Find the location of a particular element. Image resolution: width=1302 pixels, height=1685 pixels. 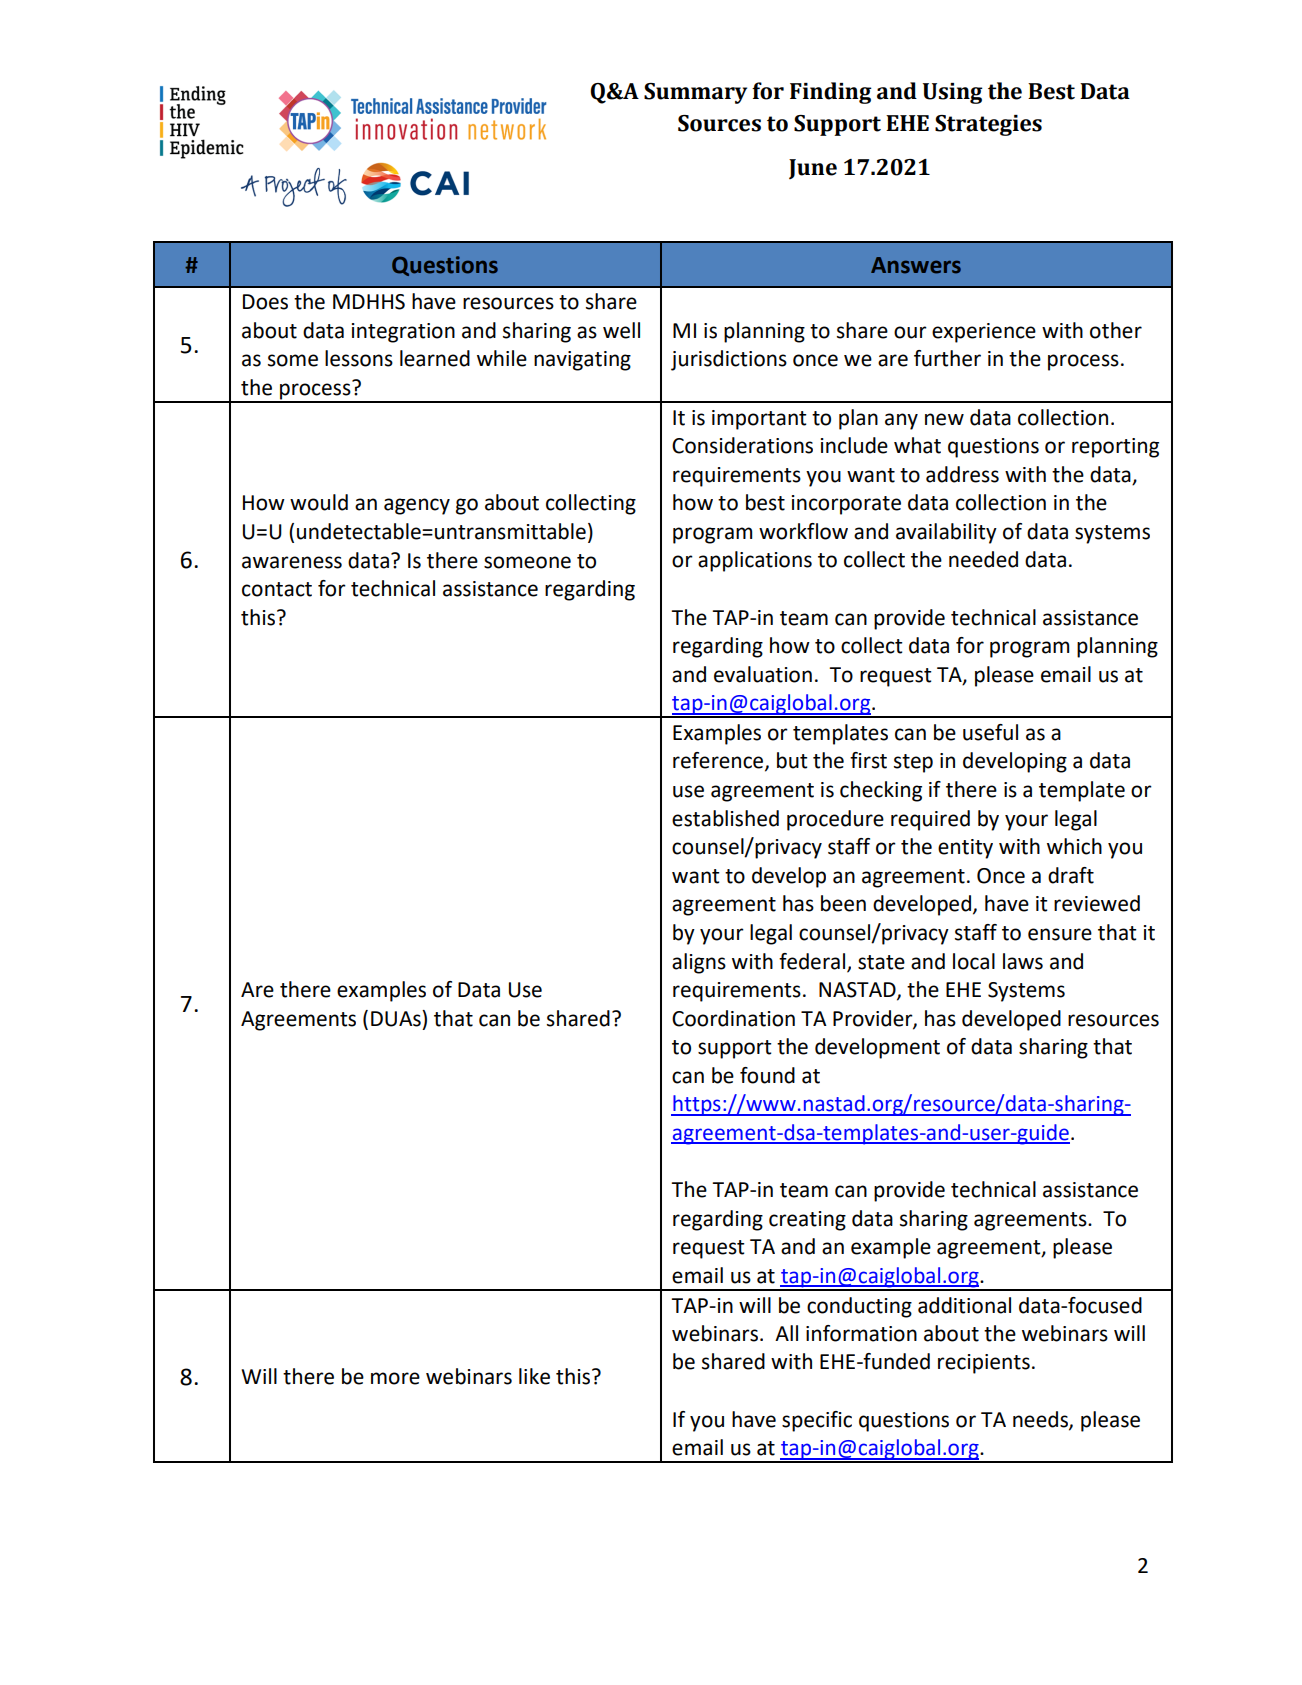

contact is located at coordinates (277, 589).
